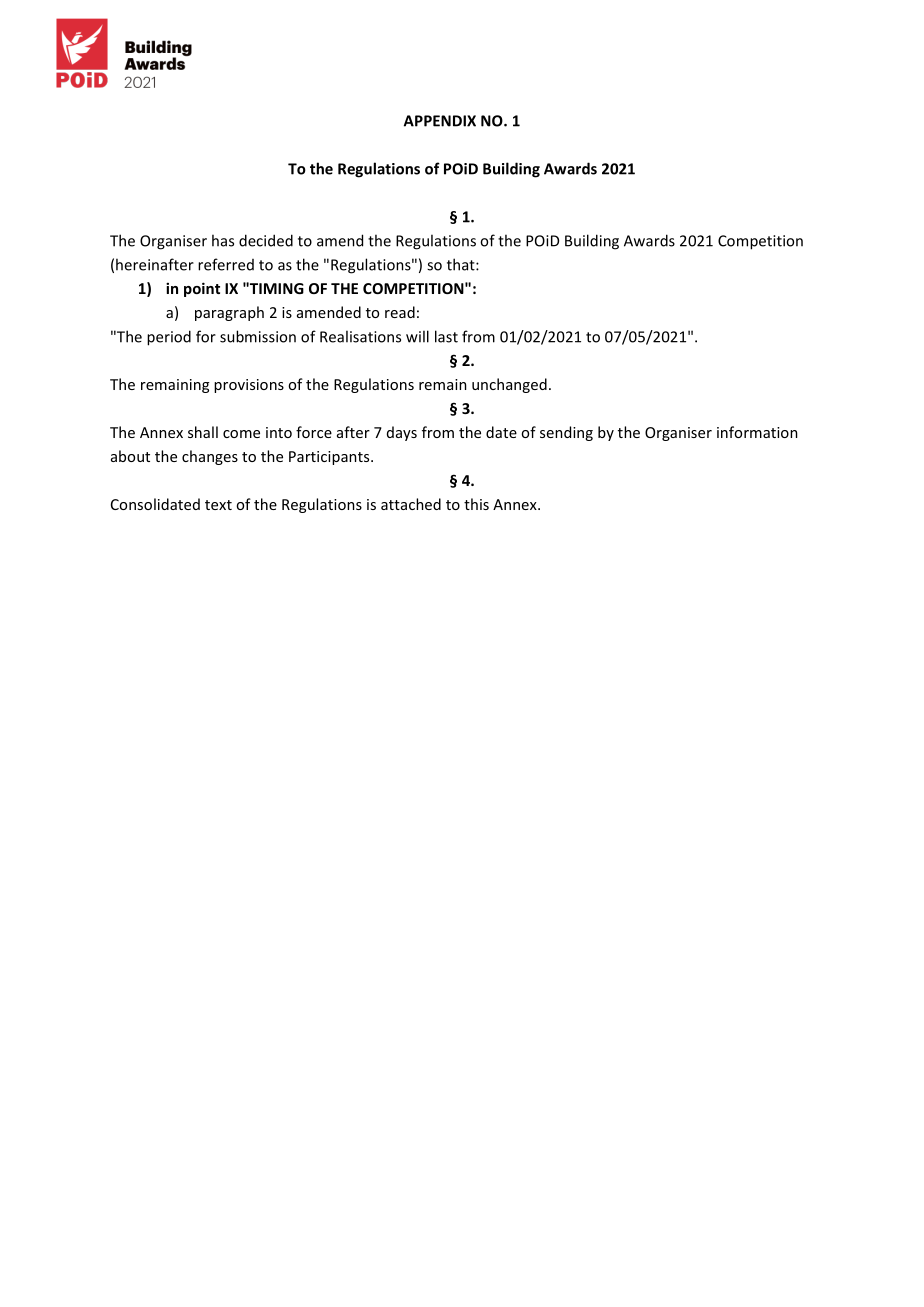 Image resolution: width=924 pixels, height=1307 pixels. I want to click on unchanged, so click(509, 385).
